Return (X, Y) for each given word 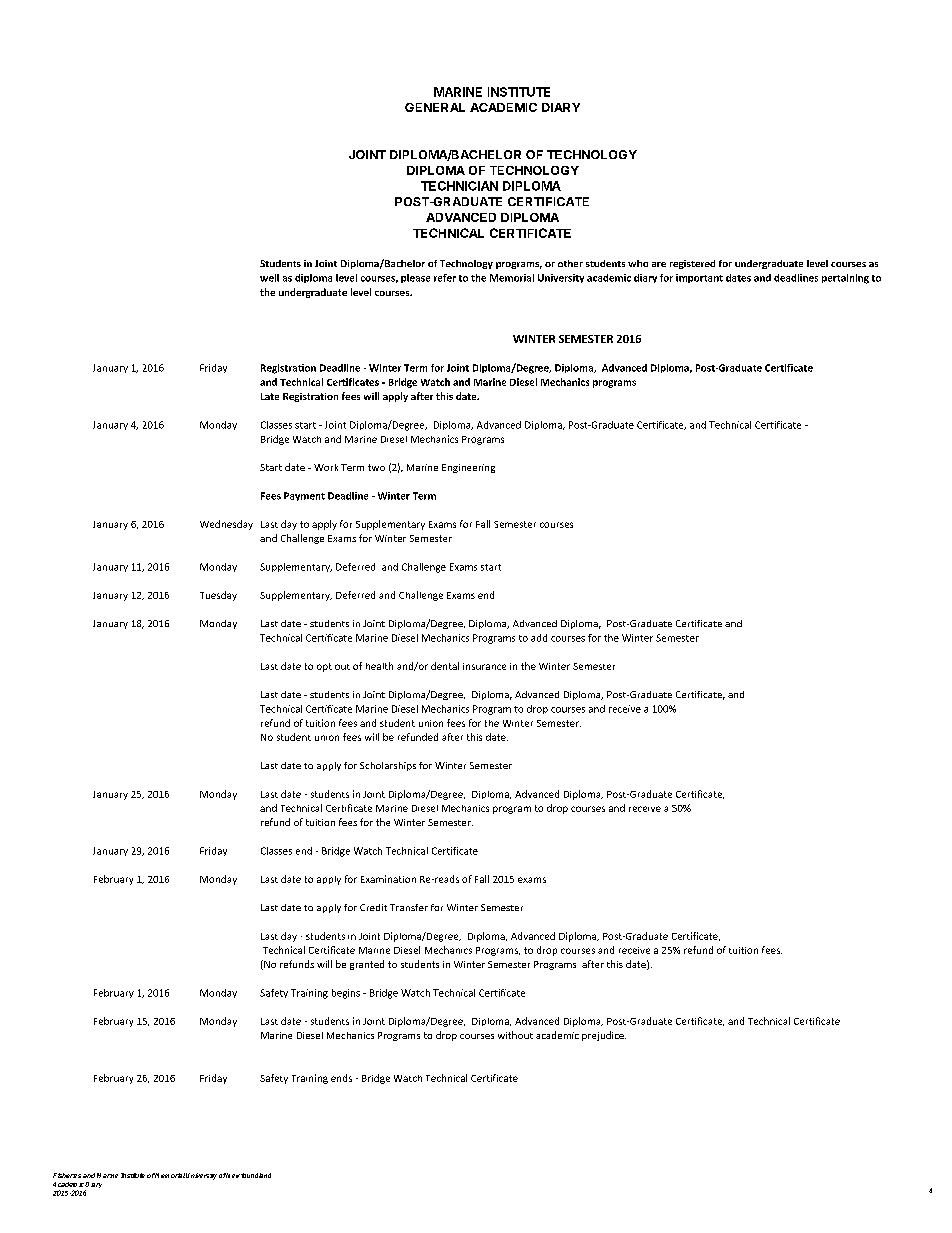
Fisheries (67, 1175)
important (699, 278)
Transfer (409, 907)
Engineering (468, 468)
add (539, 638)
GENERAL (435, 107)
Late (270, 396)
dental (445, 666)
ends (341, 1078)
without (515, 1035)
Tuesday (218, 596)
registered (692, 264)
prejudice (604, 1036)
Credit (373, 907)
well (269, 278)
